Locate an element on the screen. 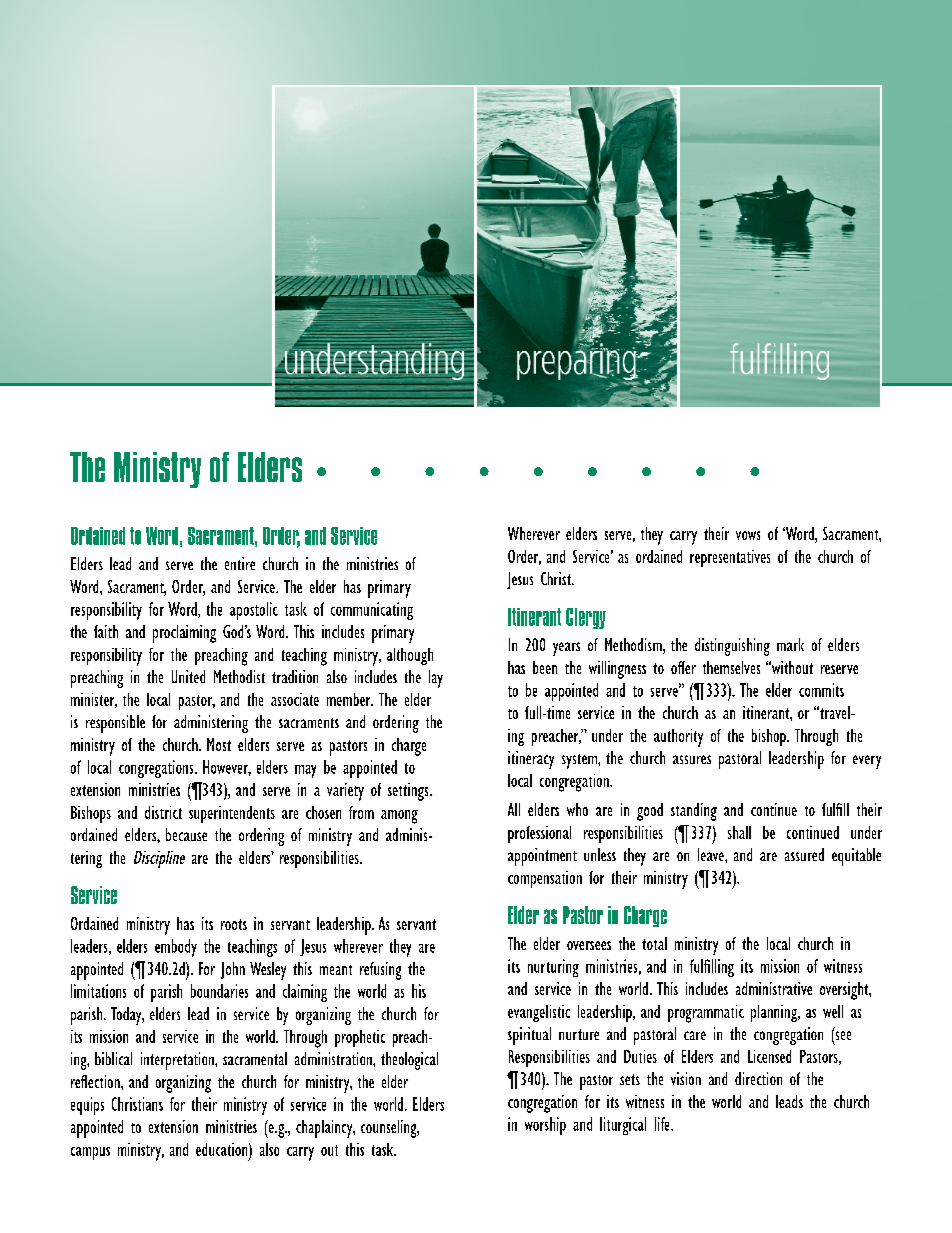 The width and height of the screenshot is (952, 1233). entire is located at coordinates (240, 563).
